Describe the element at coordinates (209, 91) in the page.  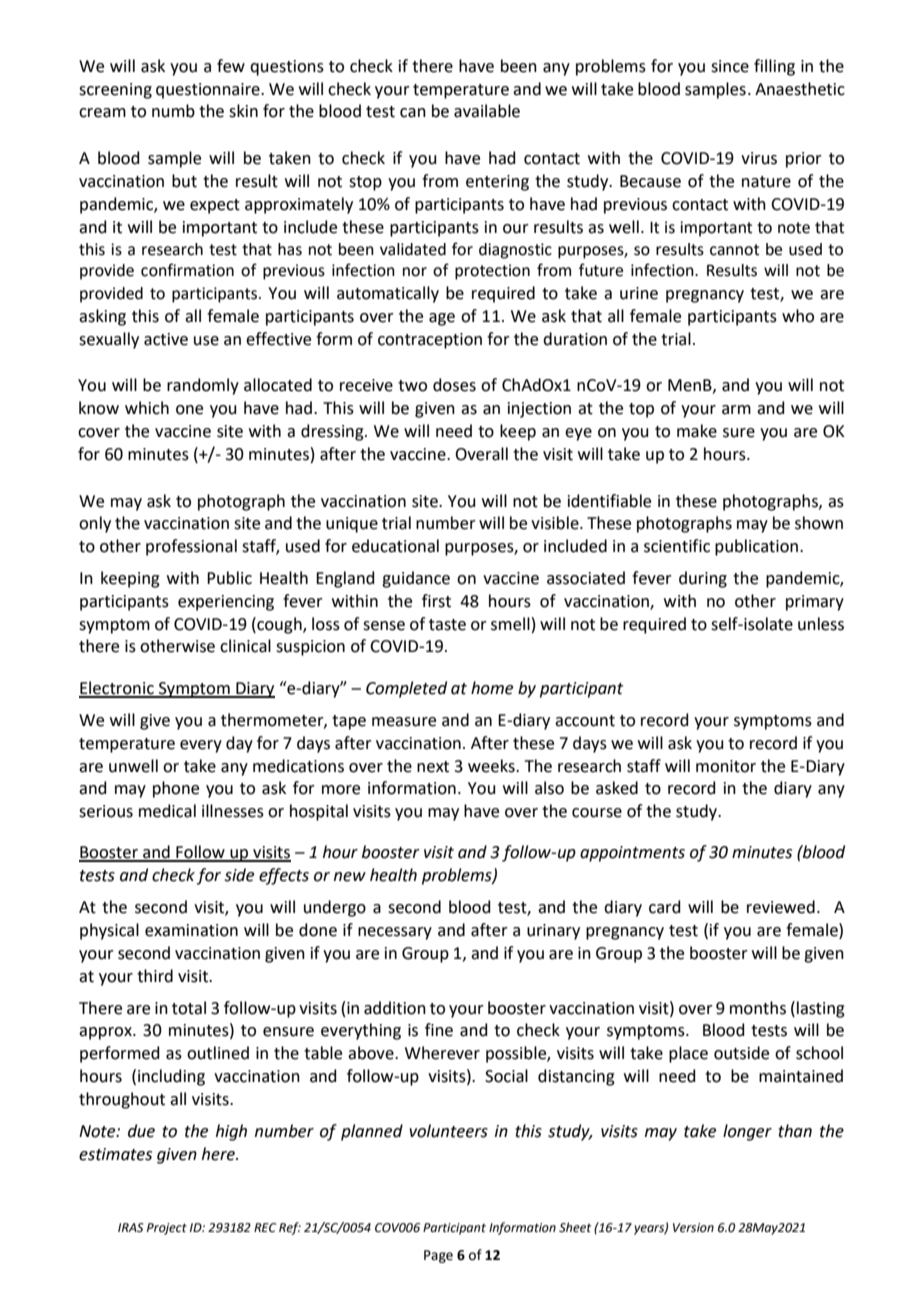
I see `questionnaire` at that location.
